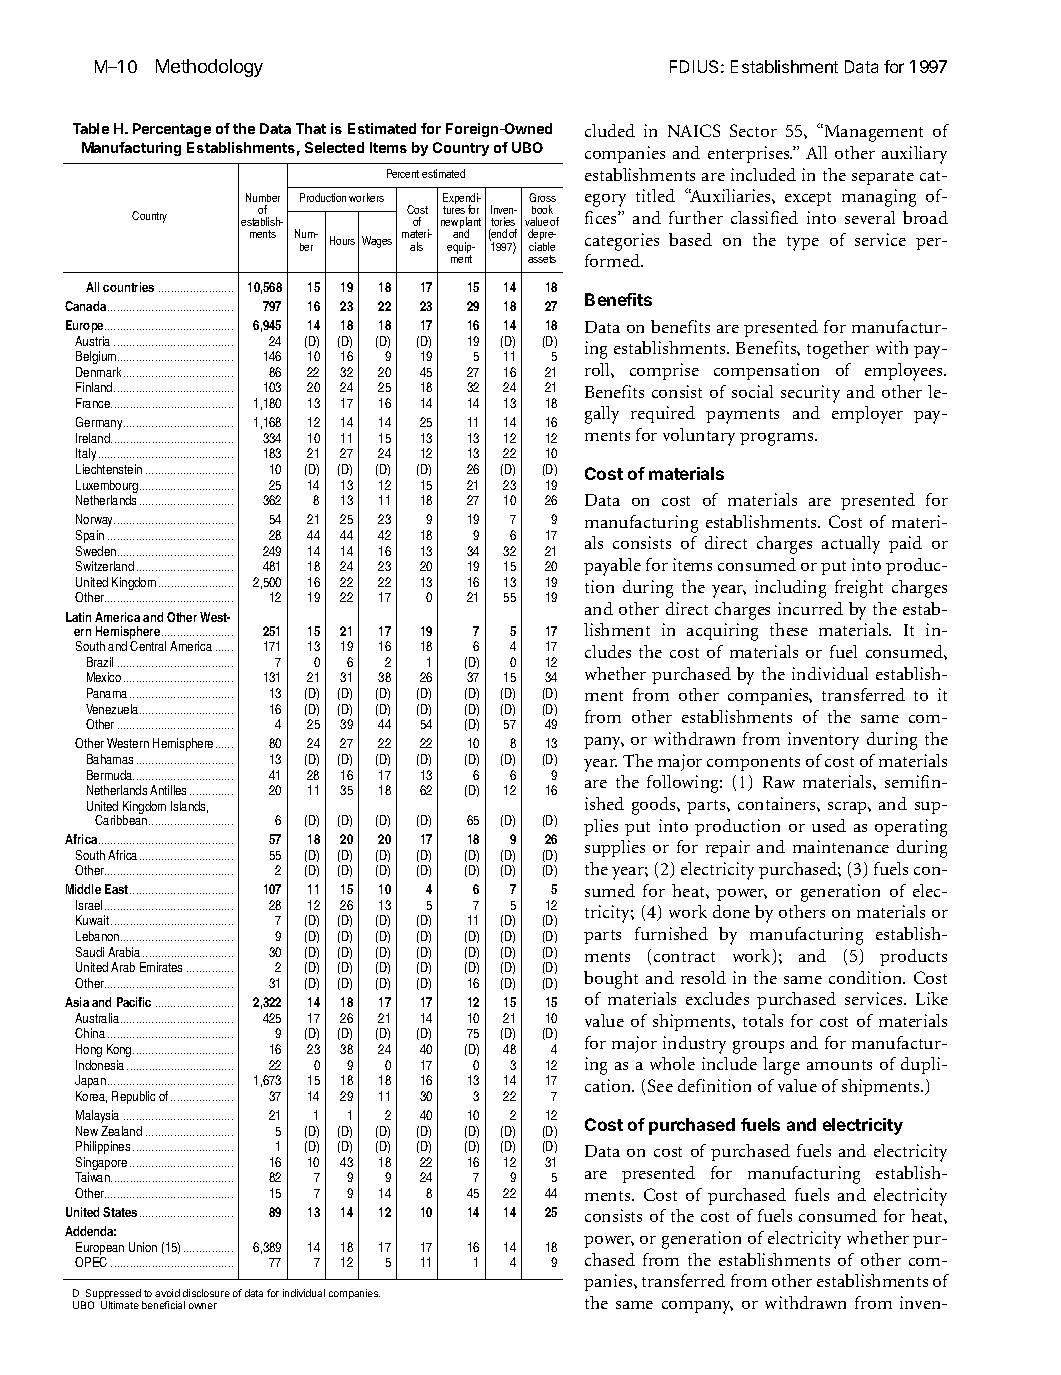 The height and width of the screenshot is (1375, 1061). Describe the element at coordinates (206, 1293) in the screenshot. I see `disclosure` at that location.
